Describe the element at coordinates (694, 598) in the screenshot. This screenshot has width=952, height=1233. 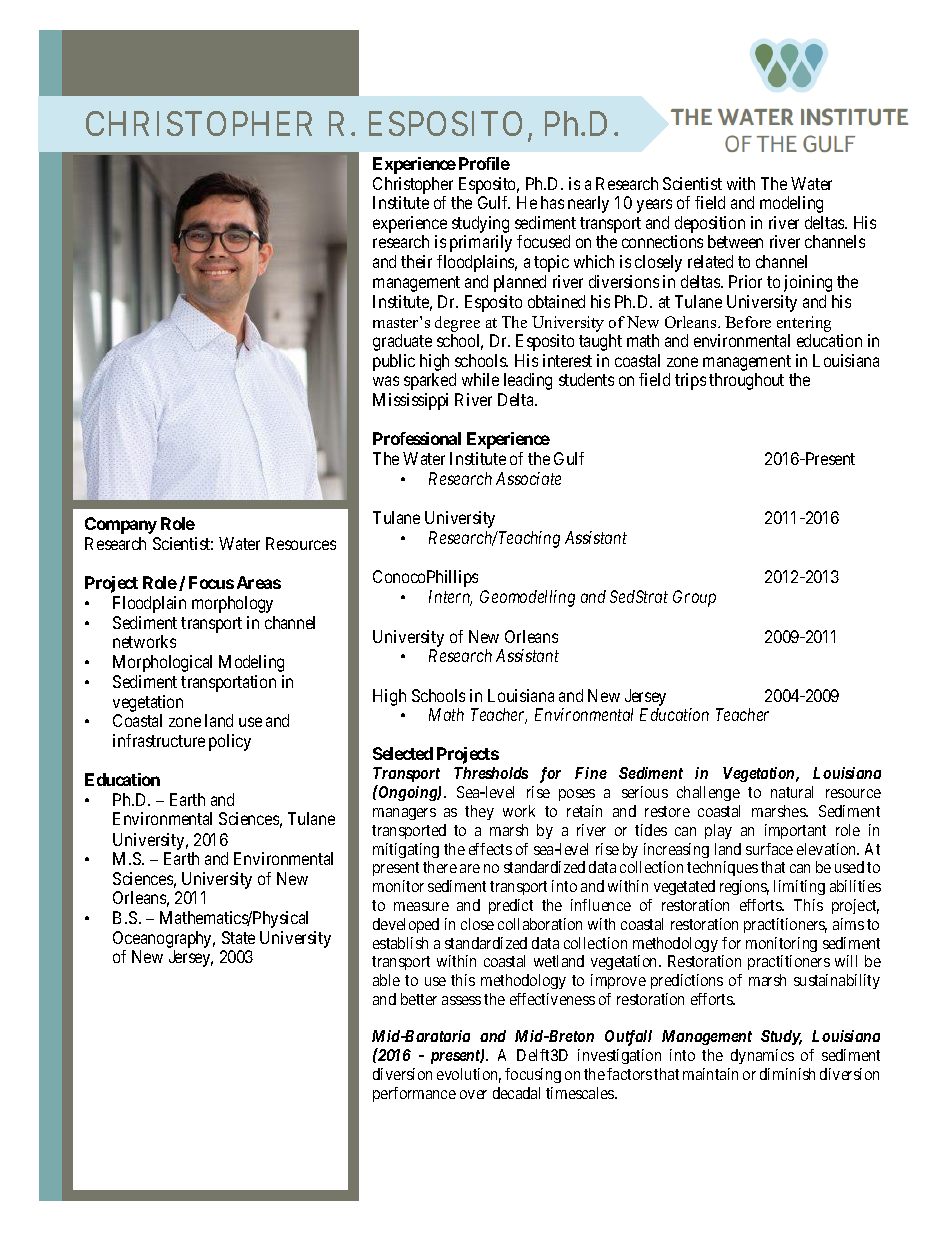
I see `Group` at that location.
